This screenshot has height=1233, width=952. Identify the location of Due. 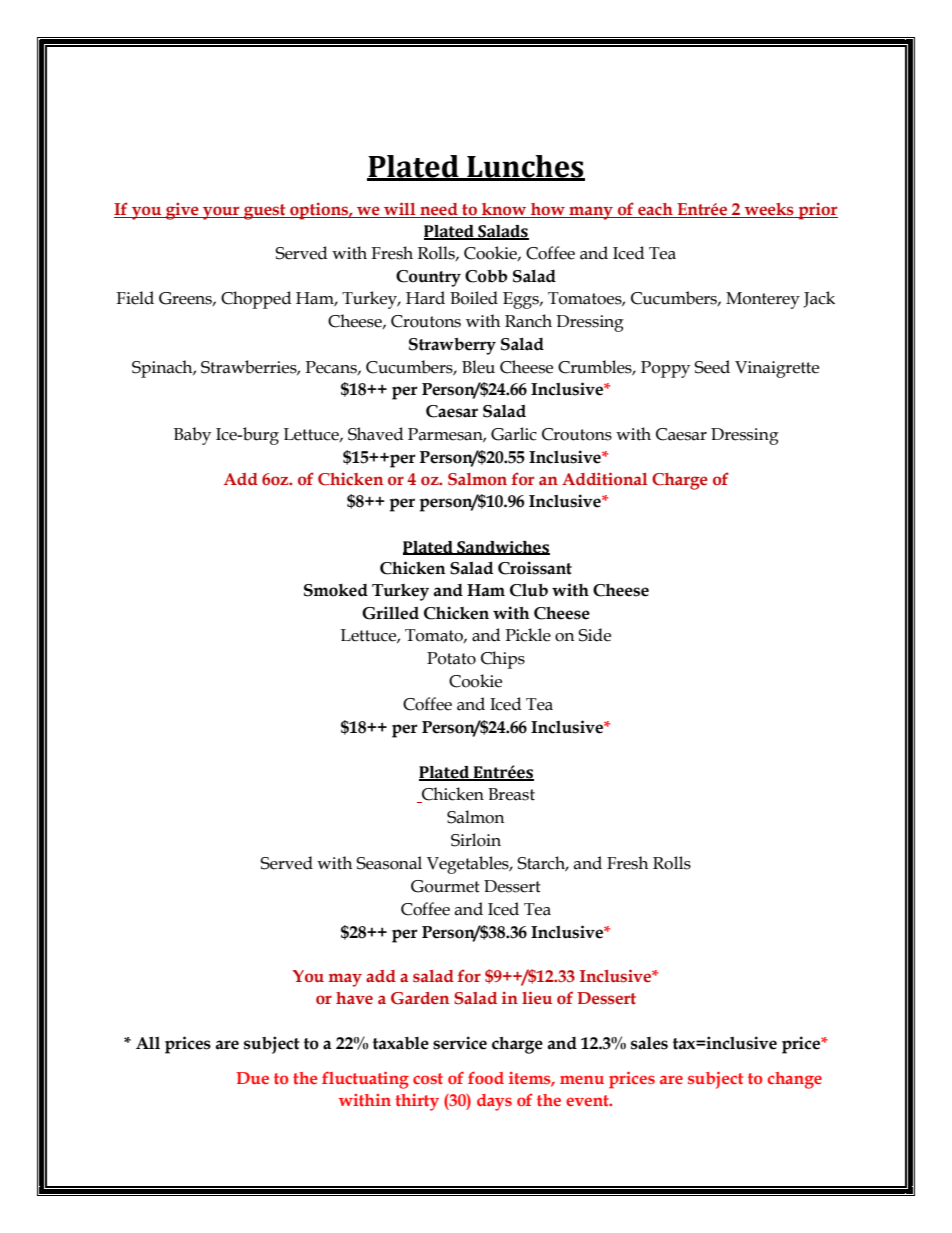
(252, 1078).
